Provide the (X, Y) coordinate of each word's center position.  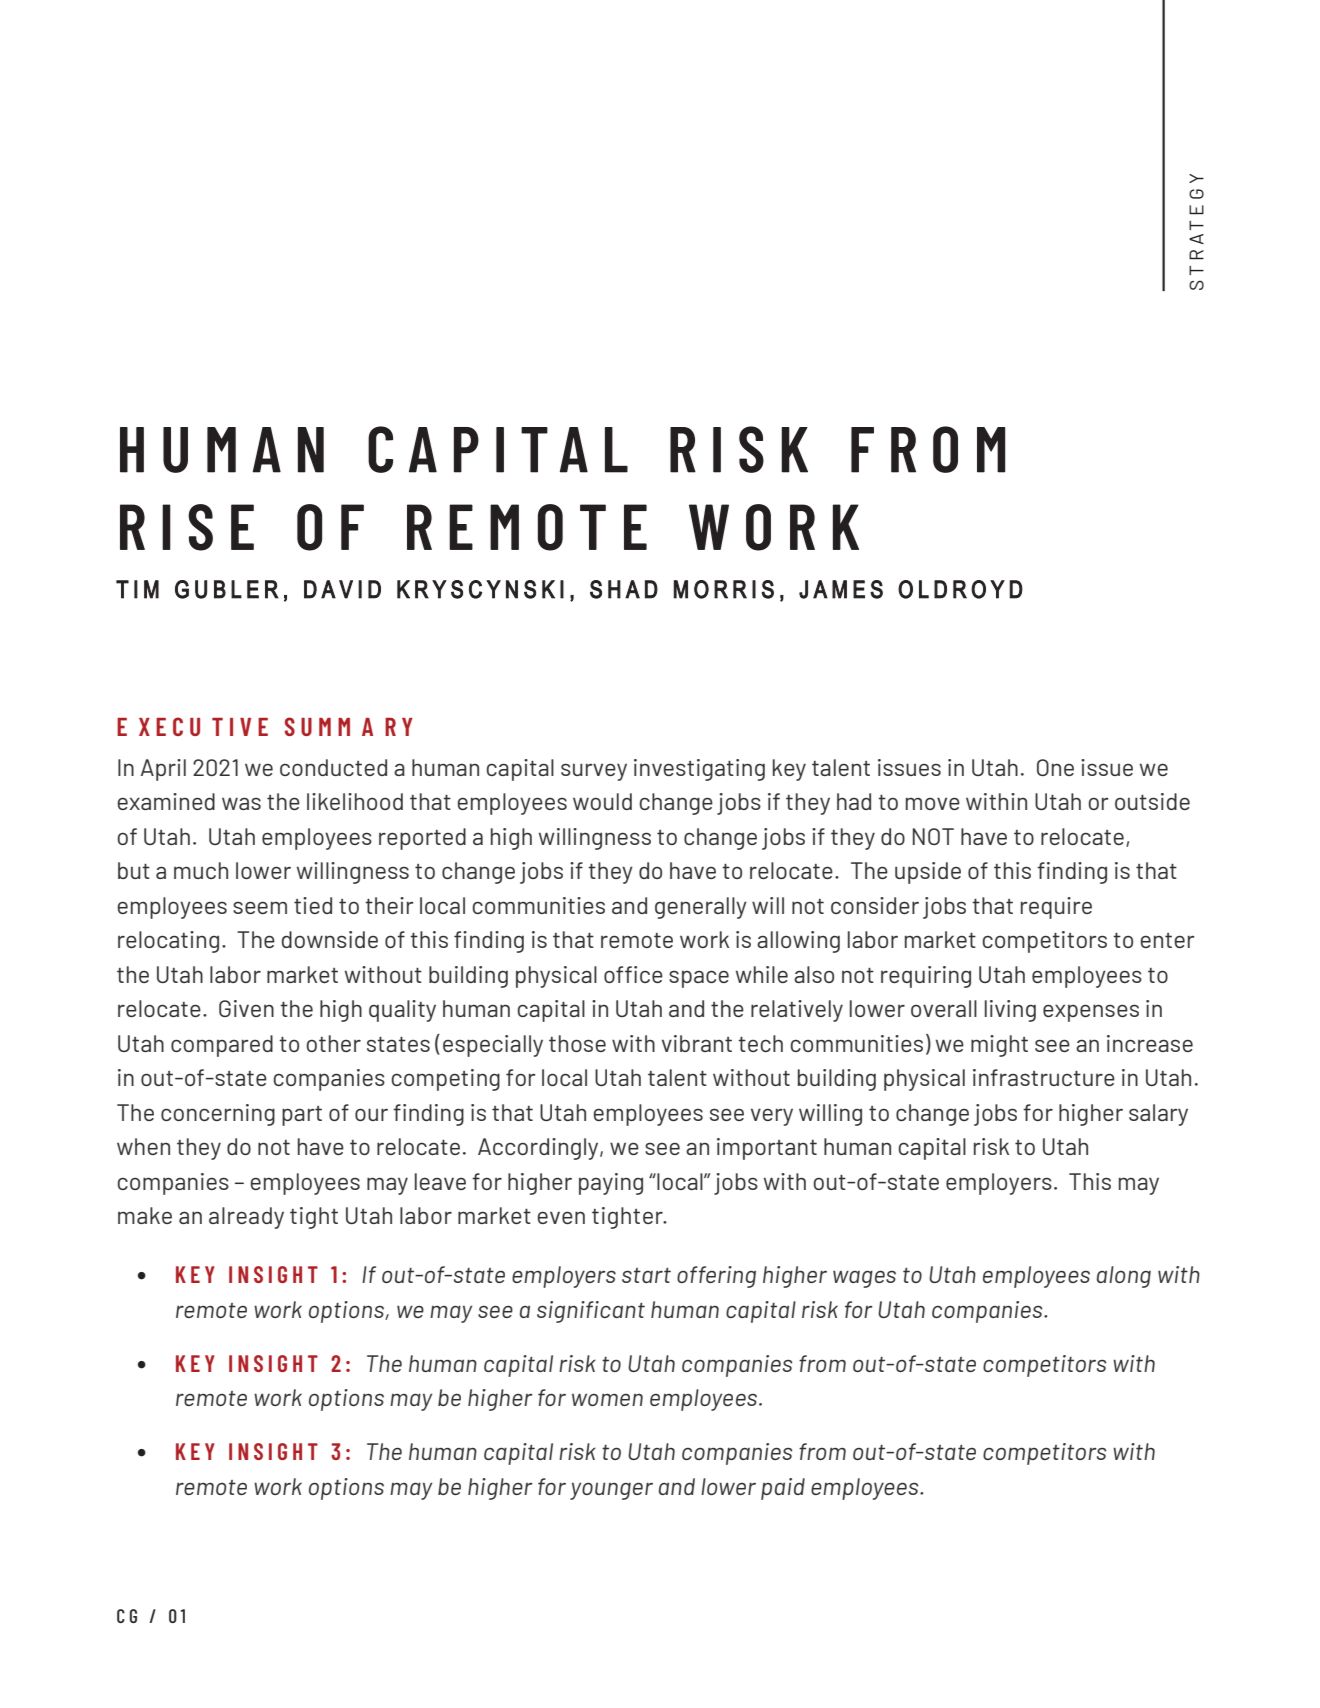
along (1124, 1277)
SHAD (624, 589)
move (933, 803)
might (999, 1046)
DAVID (342, 589)
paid (783, 1489)
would (602, 801)
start (646, 1275)
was (241, 803)
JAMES (841, 589)
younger (611, 1491)
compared (222, 1046)
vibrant (697, 1043)
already (246, 1218)
